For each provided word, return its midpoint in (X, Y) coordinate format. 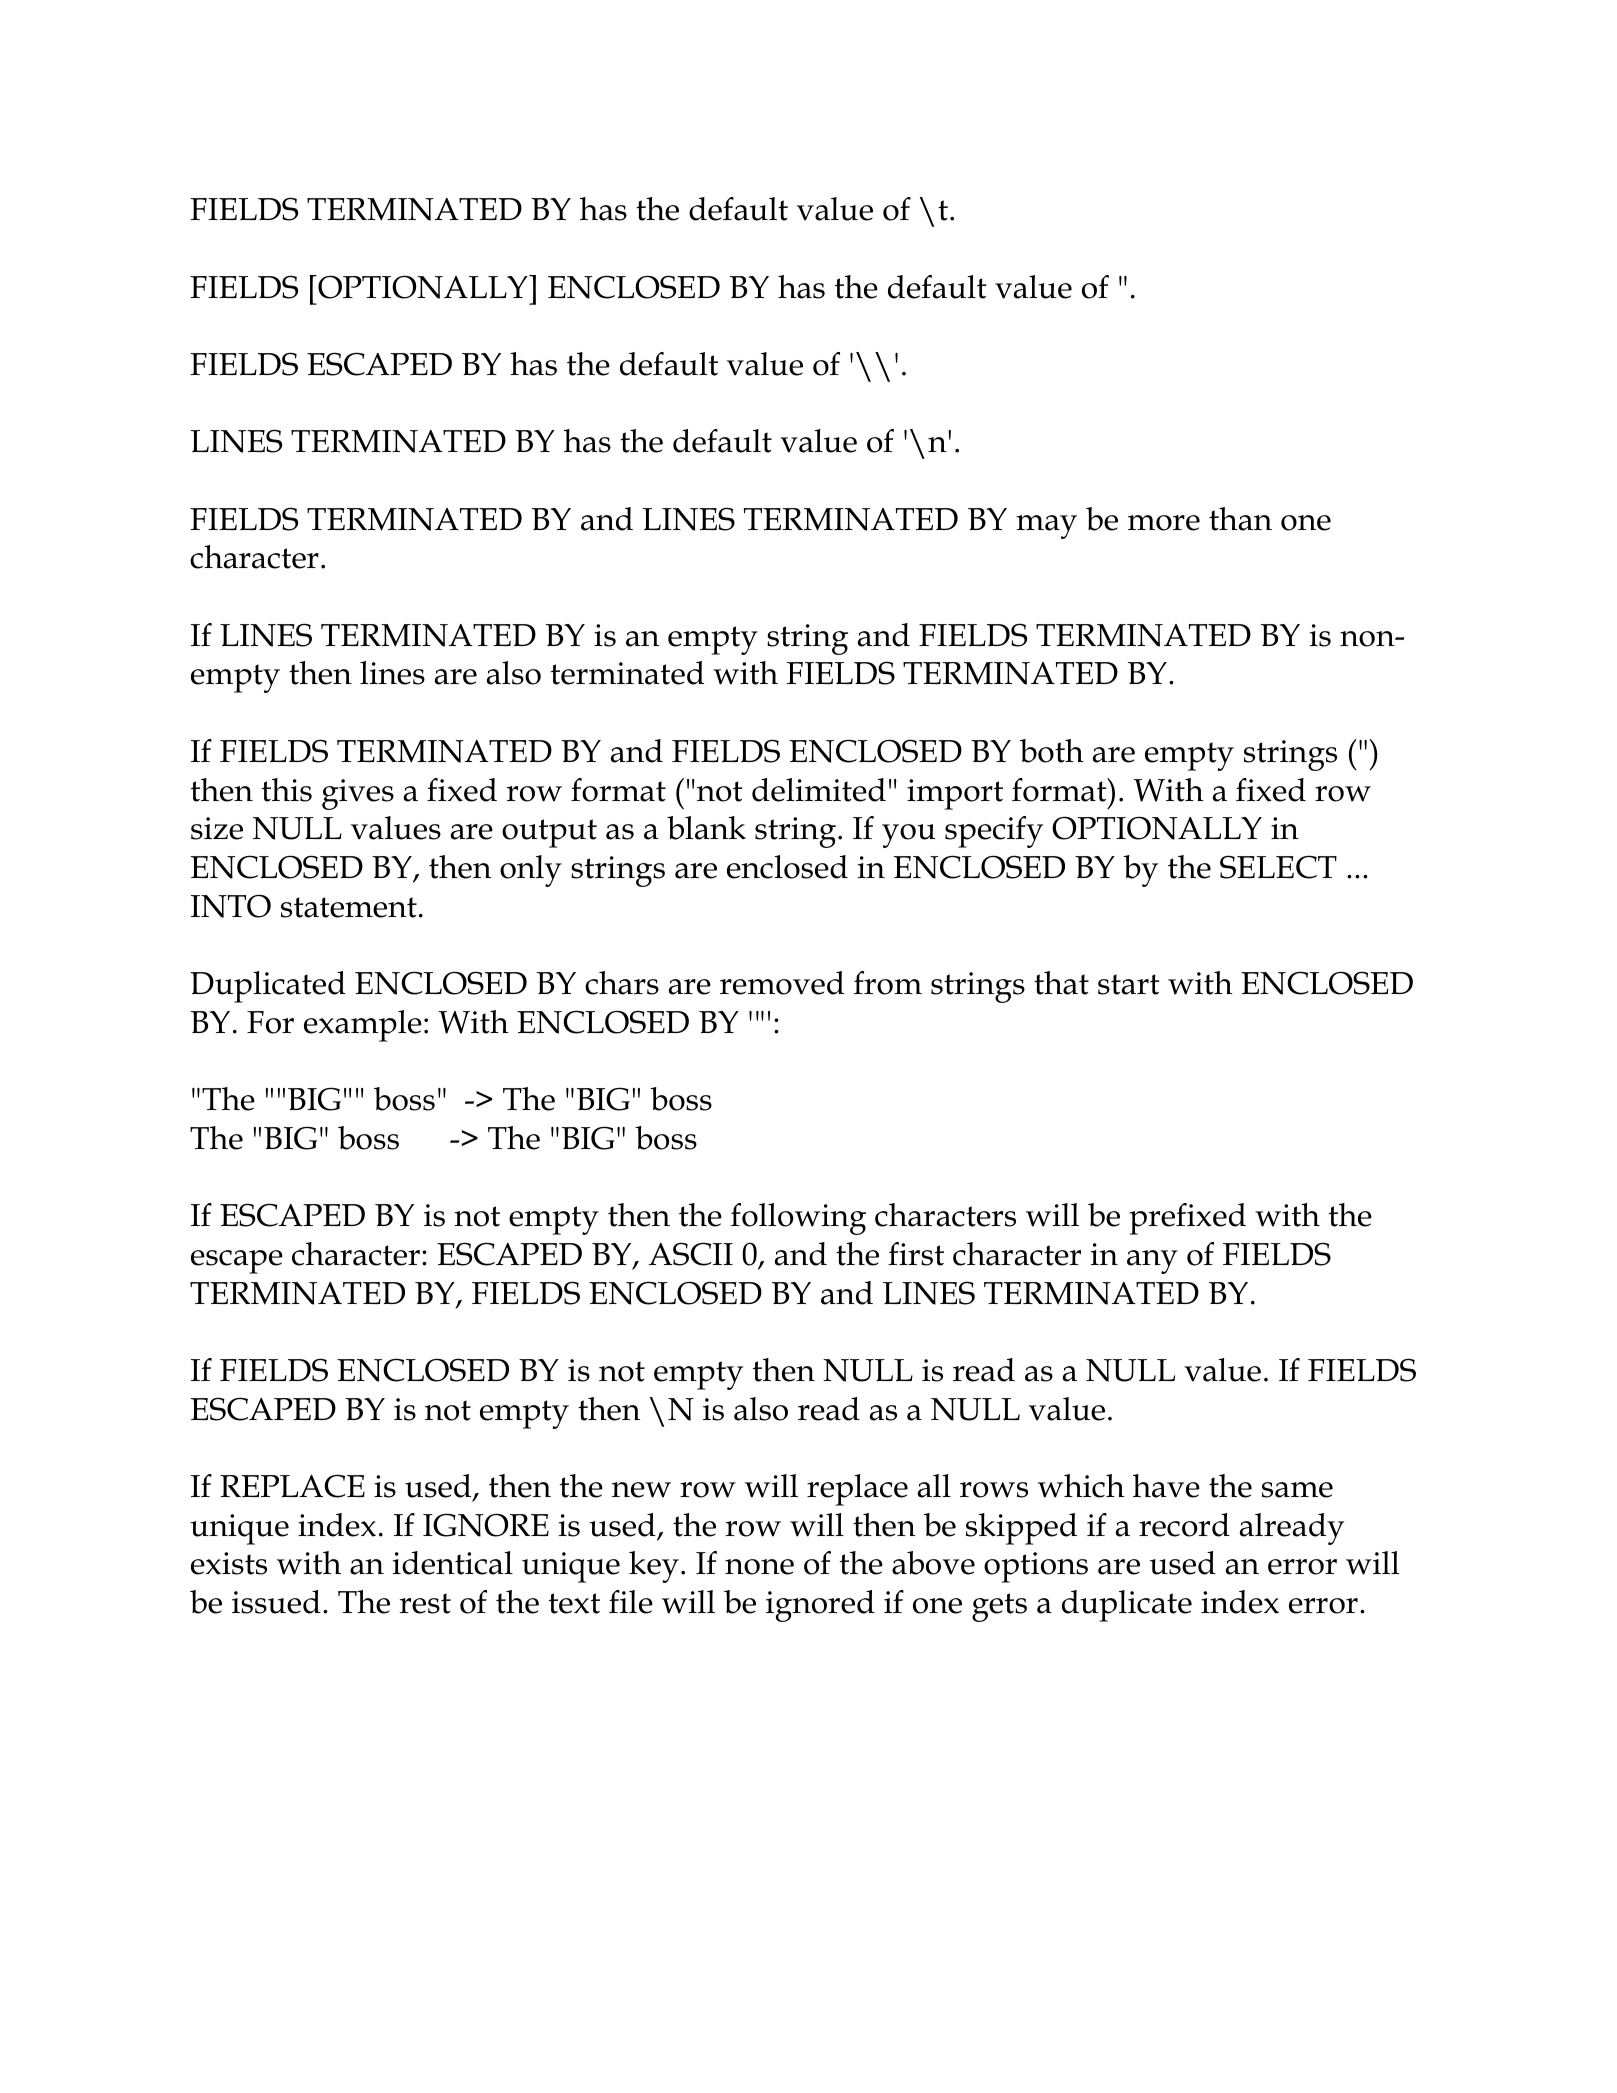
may (1046, 527)
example (363, 1026)
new (641, 1490)
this (287, 790)
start (1128, 984)
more (1164, 523)
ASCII (691, 1254)
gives (358, 794)
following (798, 1219)
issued (276, 1602)
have (1166, 1486)
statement (349, 907)
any (1152, 1262)
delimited (819, 790)
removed (782, 983)
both (1052, 751)
